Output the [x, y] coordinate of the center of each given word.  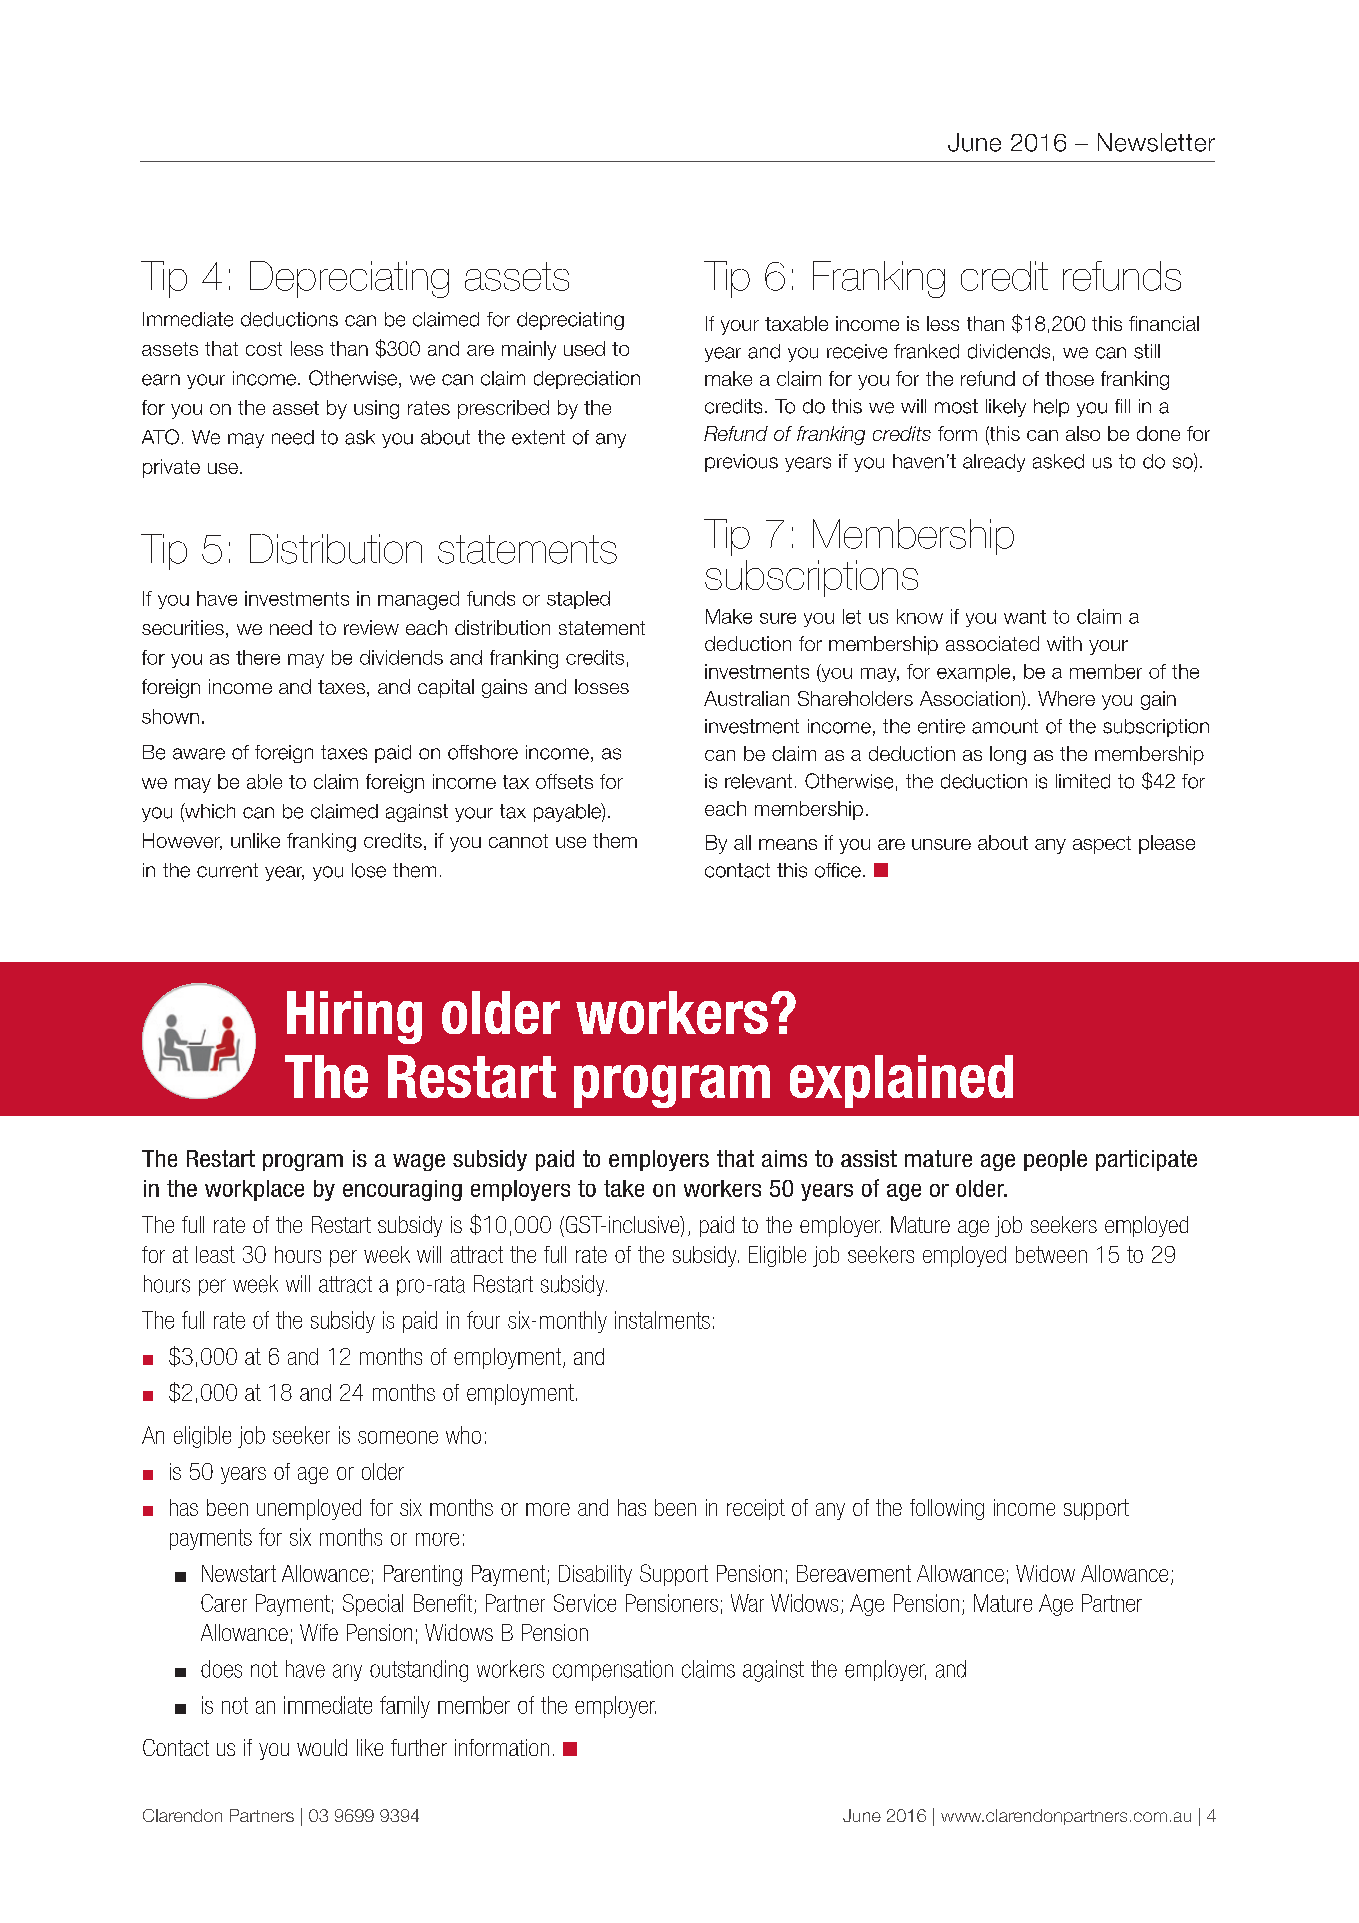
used [584, 348]
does [221, 1669]
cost [264, 349]
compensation [613, 1670]
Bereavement [854, 1573]
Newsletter [1156, 142]
